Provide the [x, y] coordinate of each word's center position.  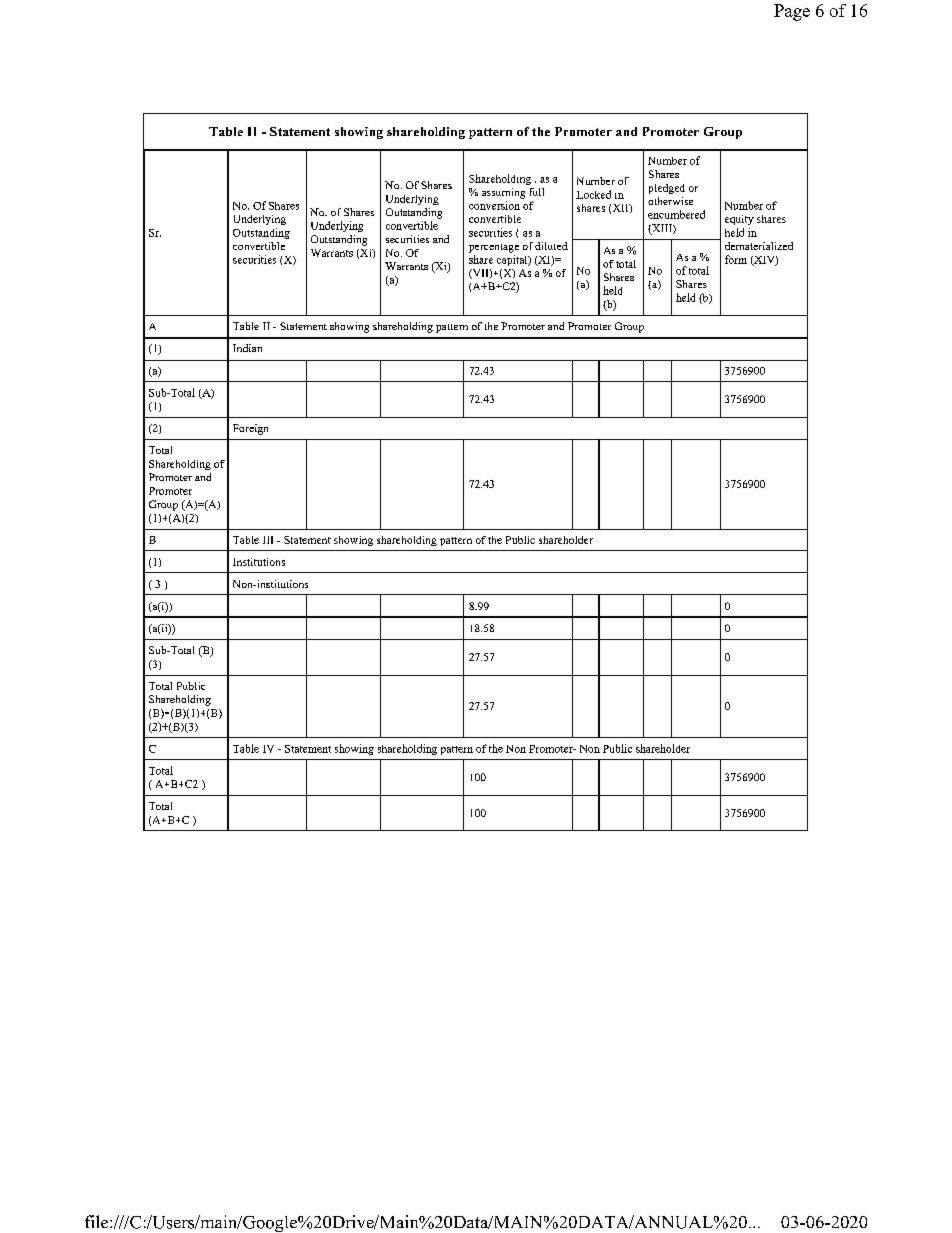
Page [792, 12]
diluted [551, 246]
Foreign [250, 429]
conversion [494, 205]
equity [739, 220]
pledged [667, 189]
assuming [503, 193]
